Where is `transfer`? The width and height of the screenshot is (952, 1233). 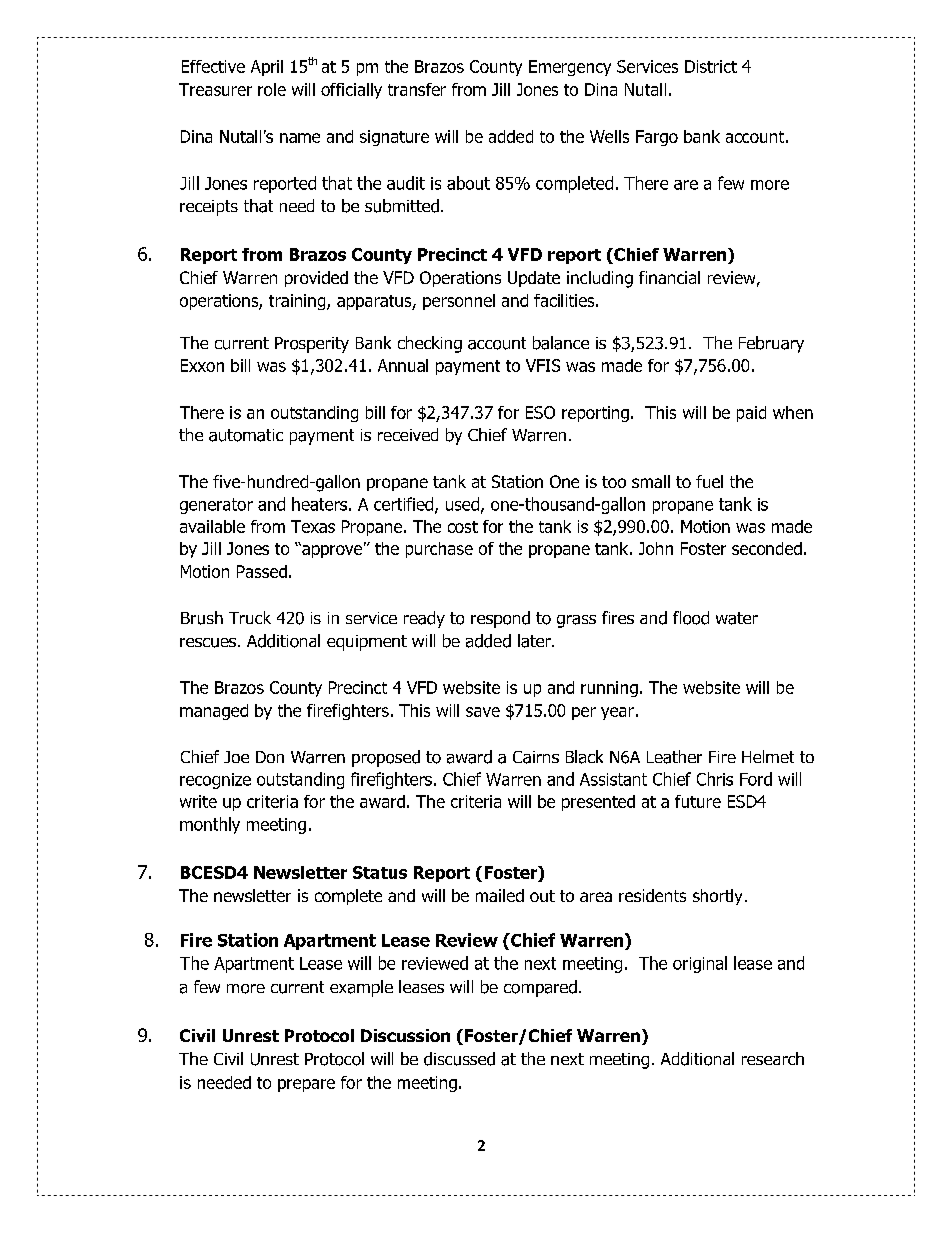
transfer is located at coordinates (417, 89).
